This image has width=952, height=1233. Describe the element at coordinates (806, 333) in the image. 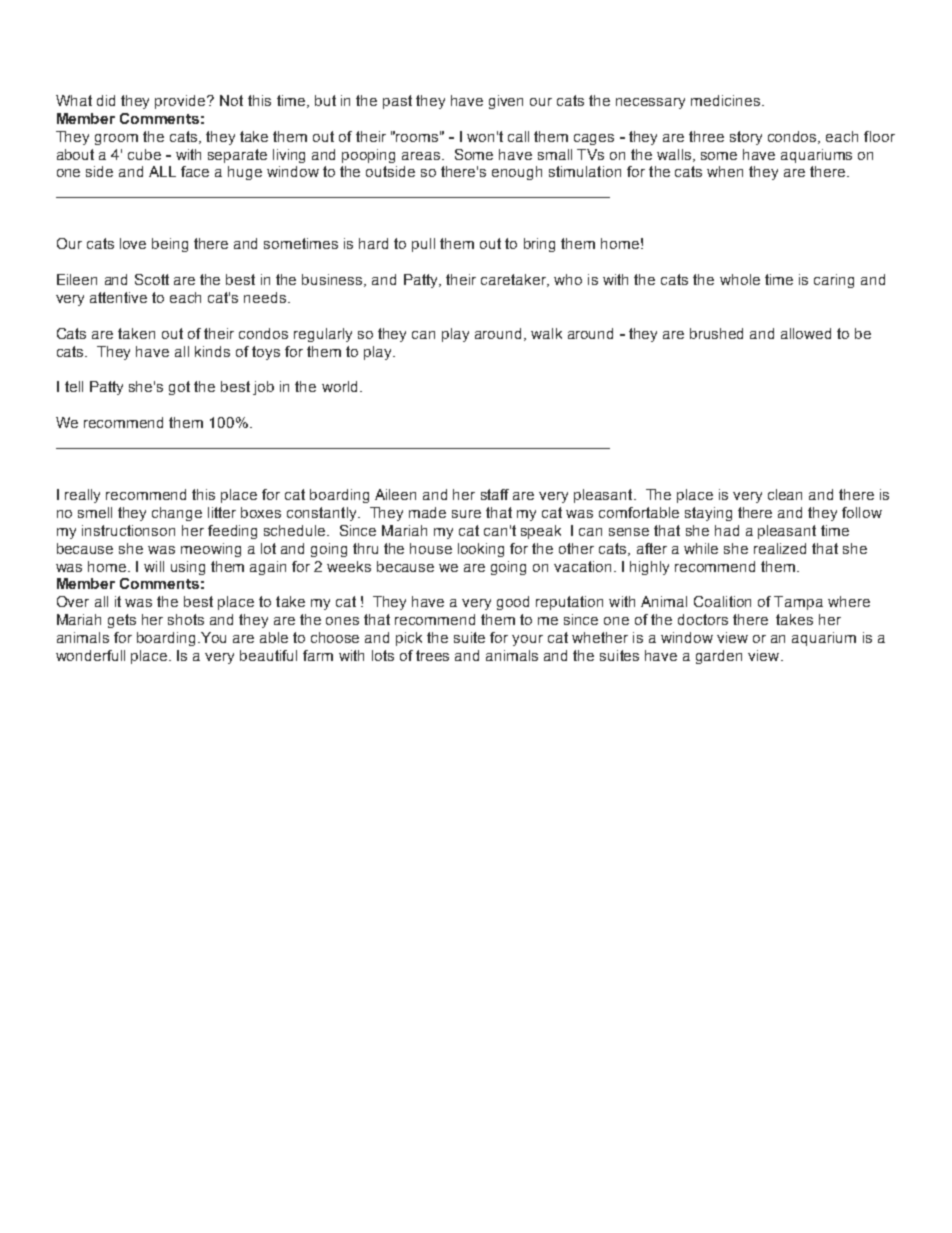

I see `allowed` at that location.
